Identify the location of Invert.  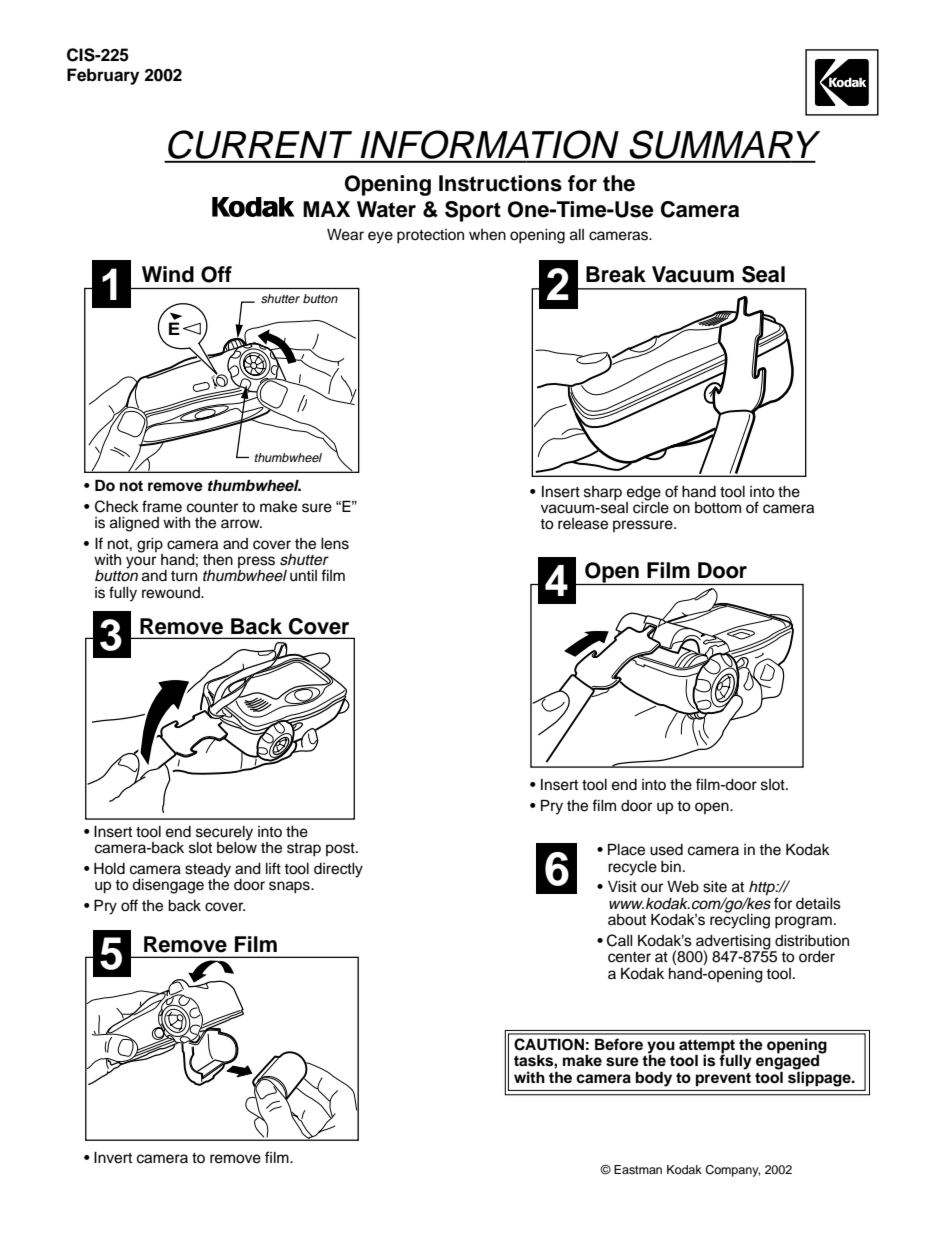
(113, 1158).
